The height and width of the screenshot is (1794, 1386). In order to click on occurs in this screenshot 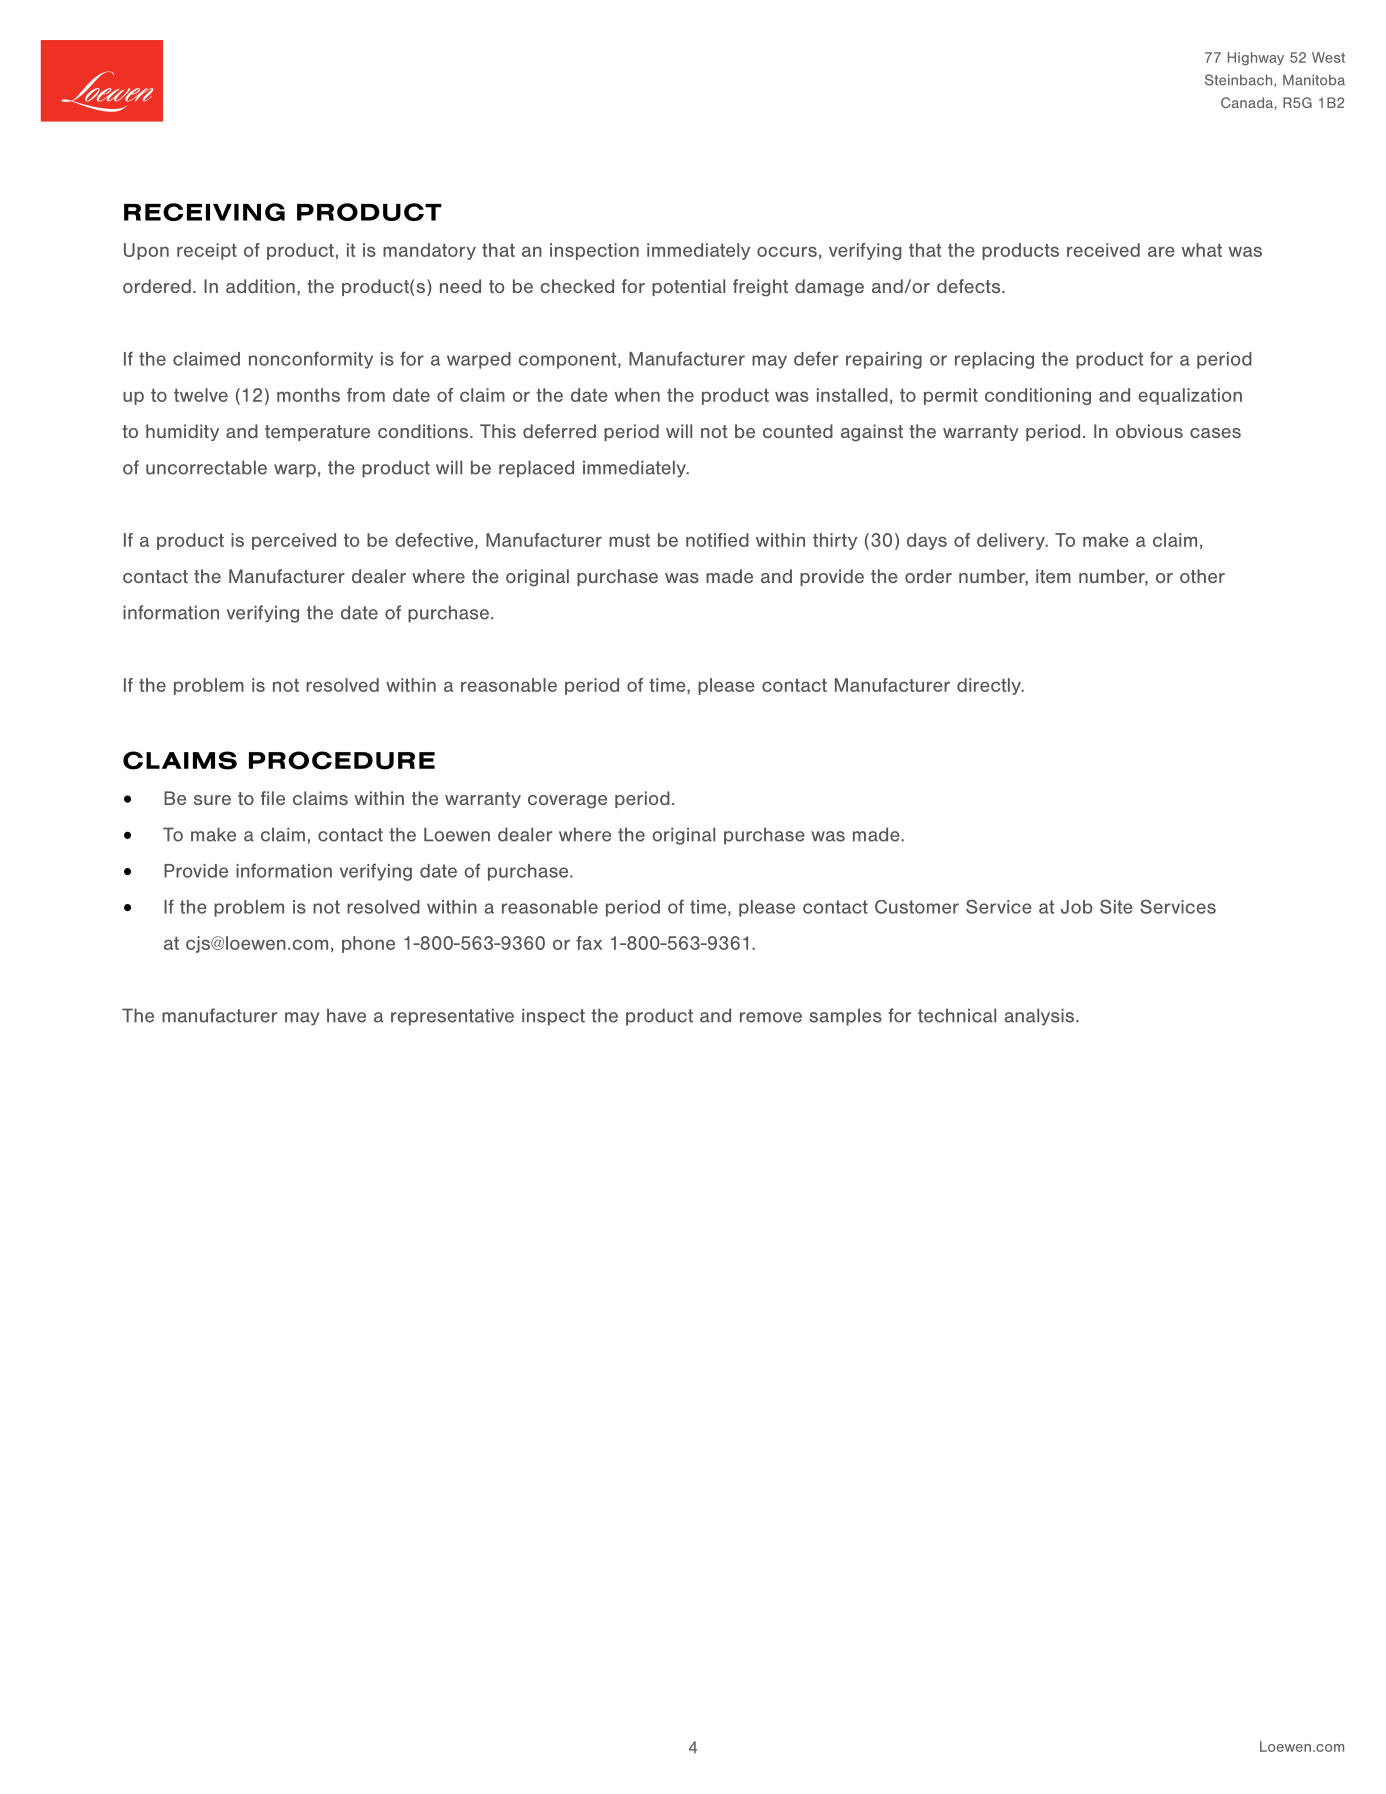, I will do `click(787, 251)`.
